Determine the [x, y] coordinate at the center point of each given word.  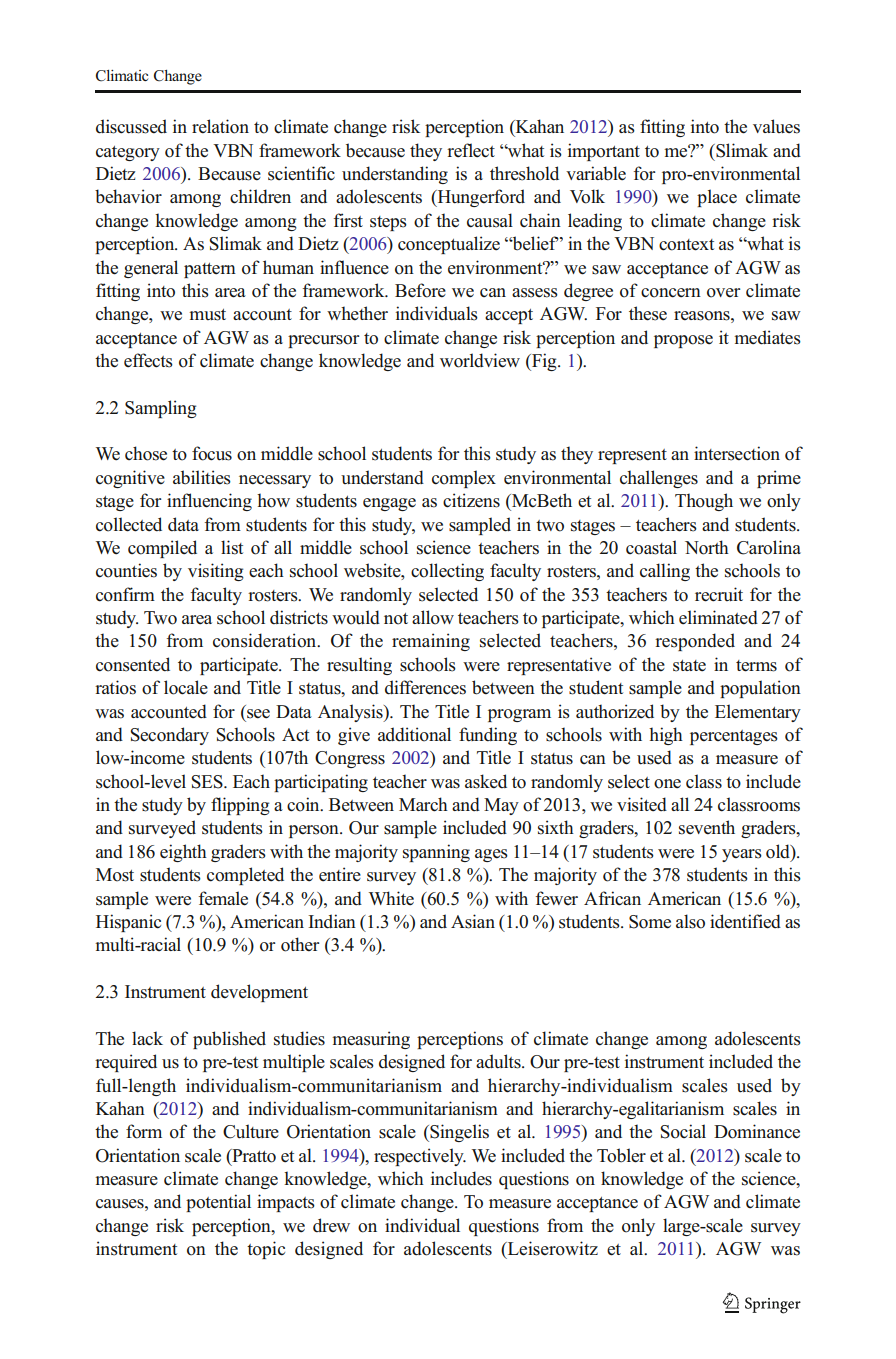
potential [218, 1203]
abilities [202, 477]
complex [464, 479]
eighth [183, 853]
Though [704, 502]
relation [220, 126]
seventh [707, 827]
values [776, 126]
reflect [471, 150]
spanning [436, 853]
